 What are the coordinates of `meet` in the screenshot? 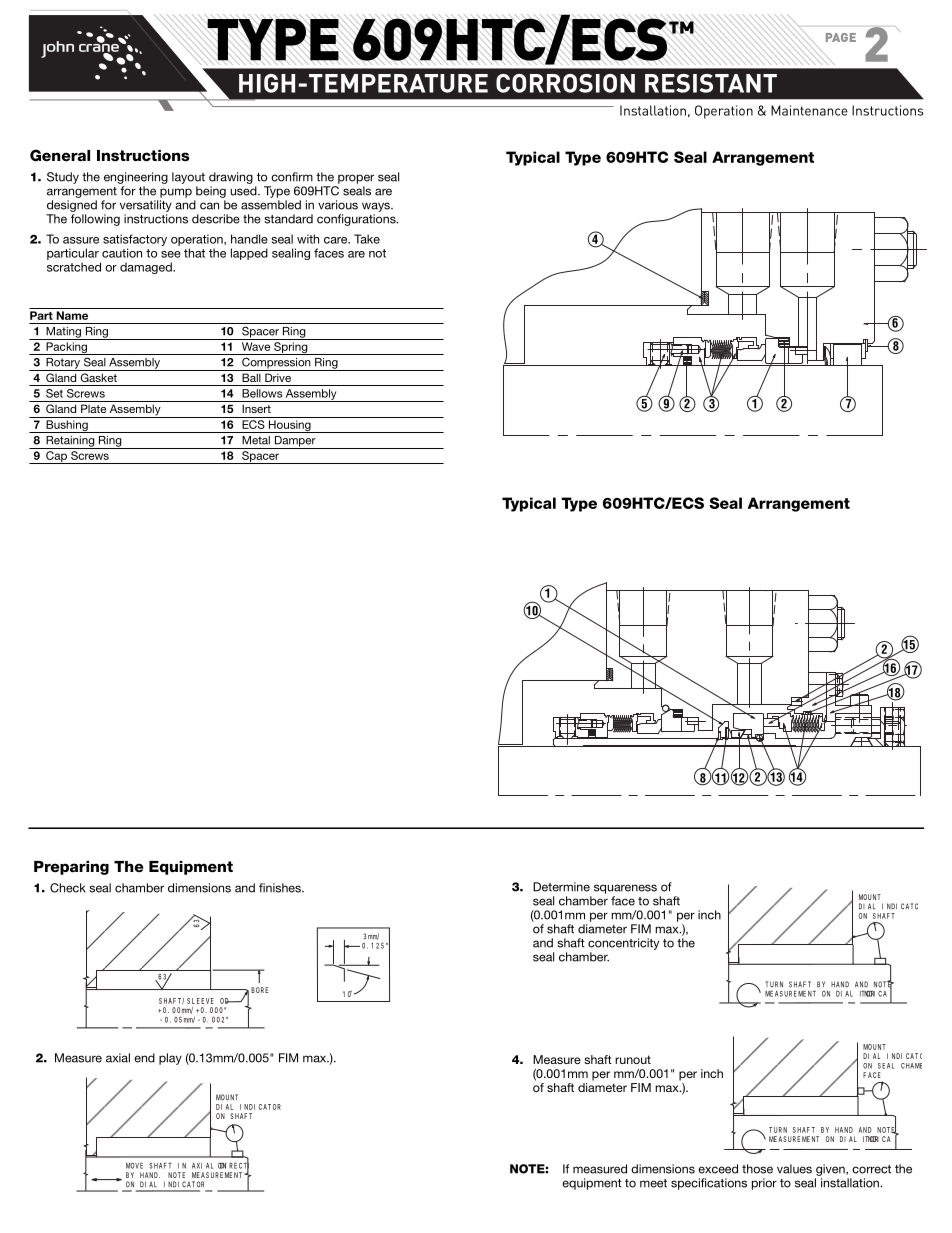 It's located at (653, 1183).
